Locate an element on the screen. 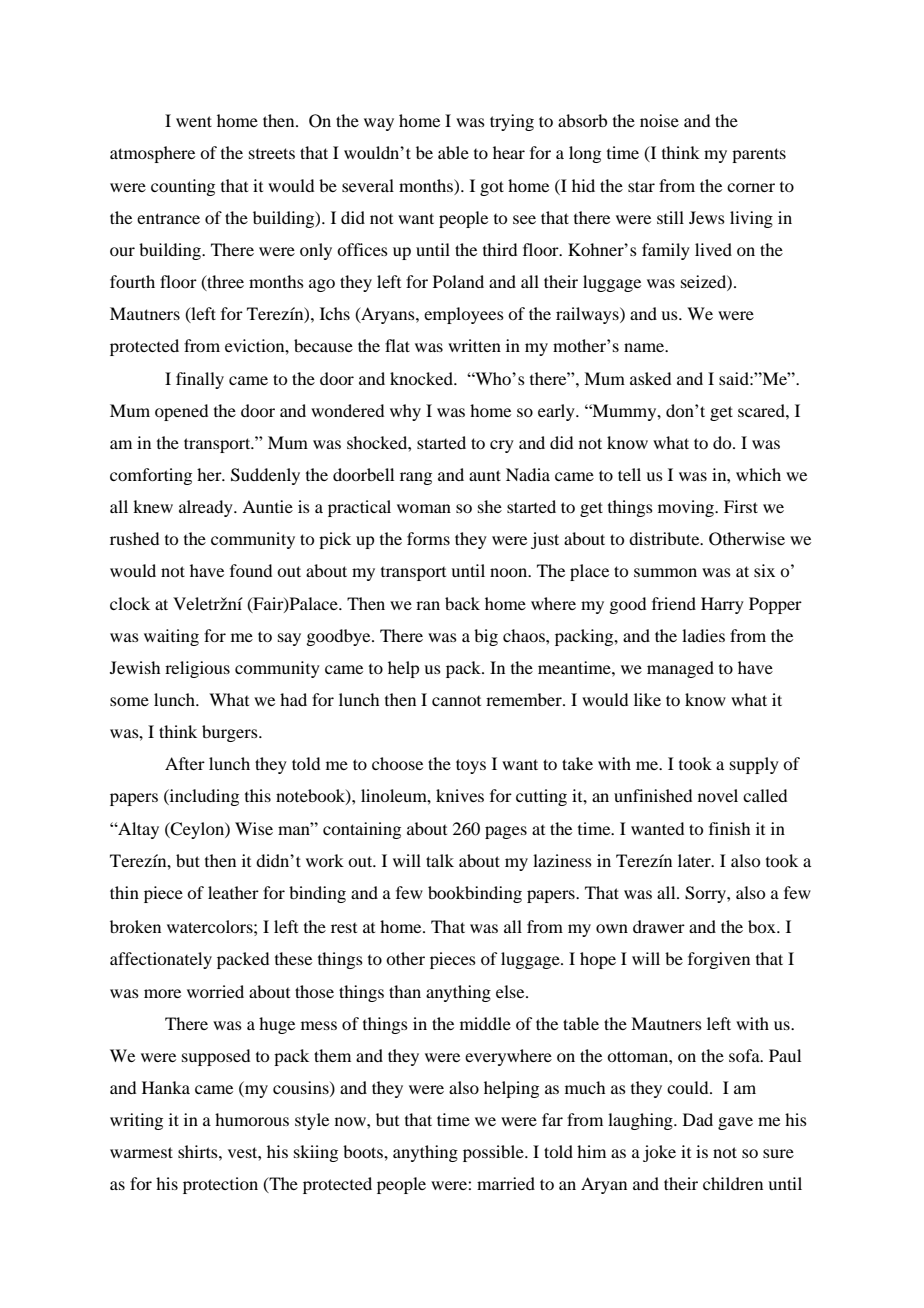 The image size is (924, 1308). knives is located at coordinates (460, 795).
